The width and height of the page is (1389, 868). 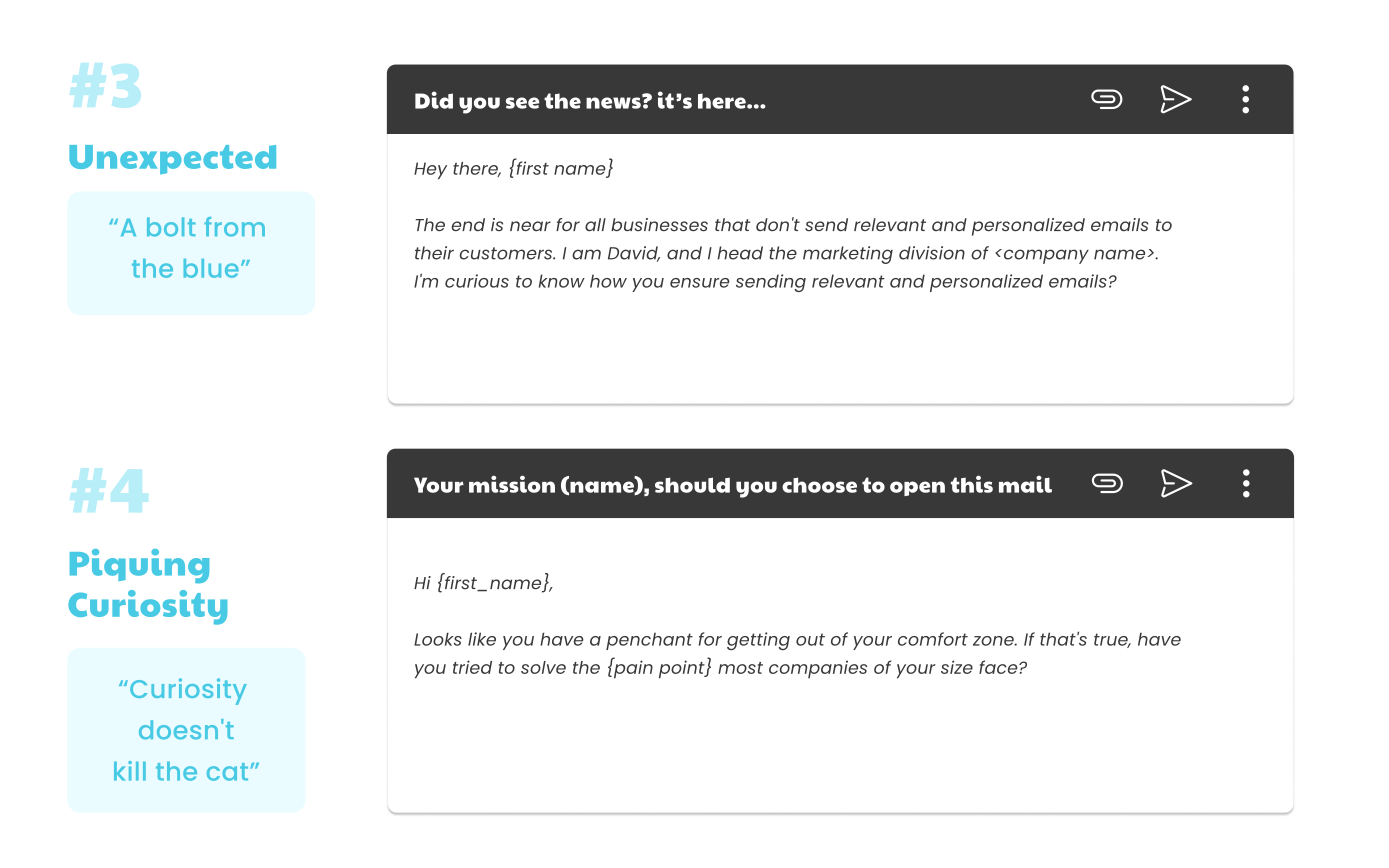 I want to click on mission, so click(x=512, y=484).
